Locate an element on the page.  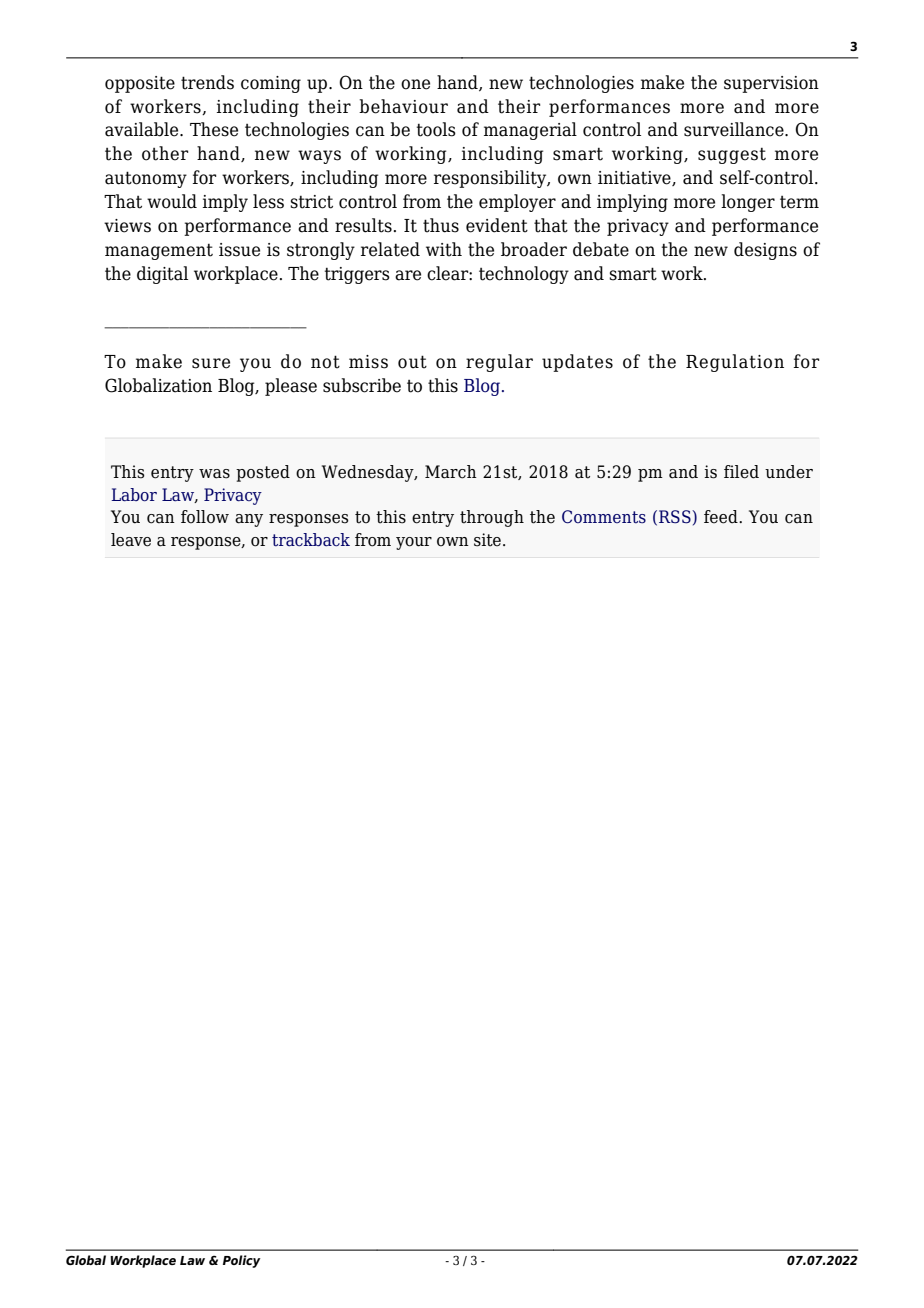
feed is located at coordinates (722, 517).
